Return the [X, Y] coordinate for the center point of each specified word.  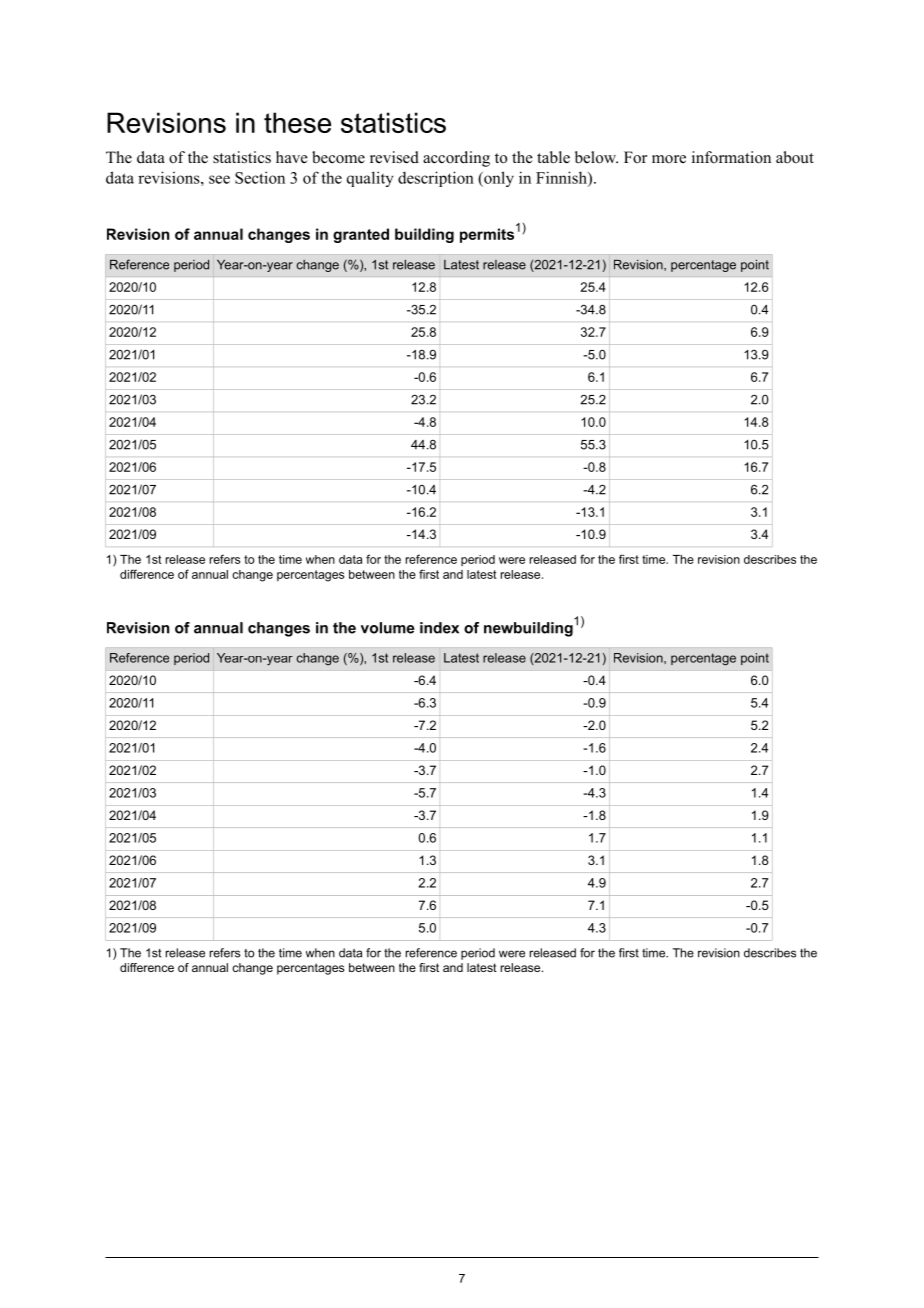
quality [370, 179]
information [731, 157]
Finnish [562, 177]
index [439, 628]
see [219, 179]
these [297, 122]
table [553, 157]
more [669, 159]
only [498, 179]
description [436, 179]
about [795, 157]
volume [388, 628]
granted [361, 235]
